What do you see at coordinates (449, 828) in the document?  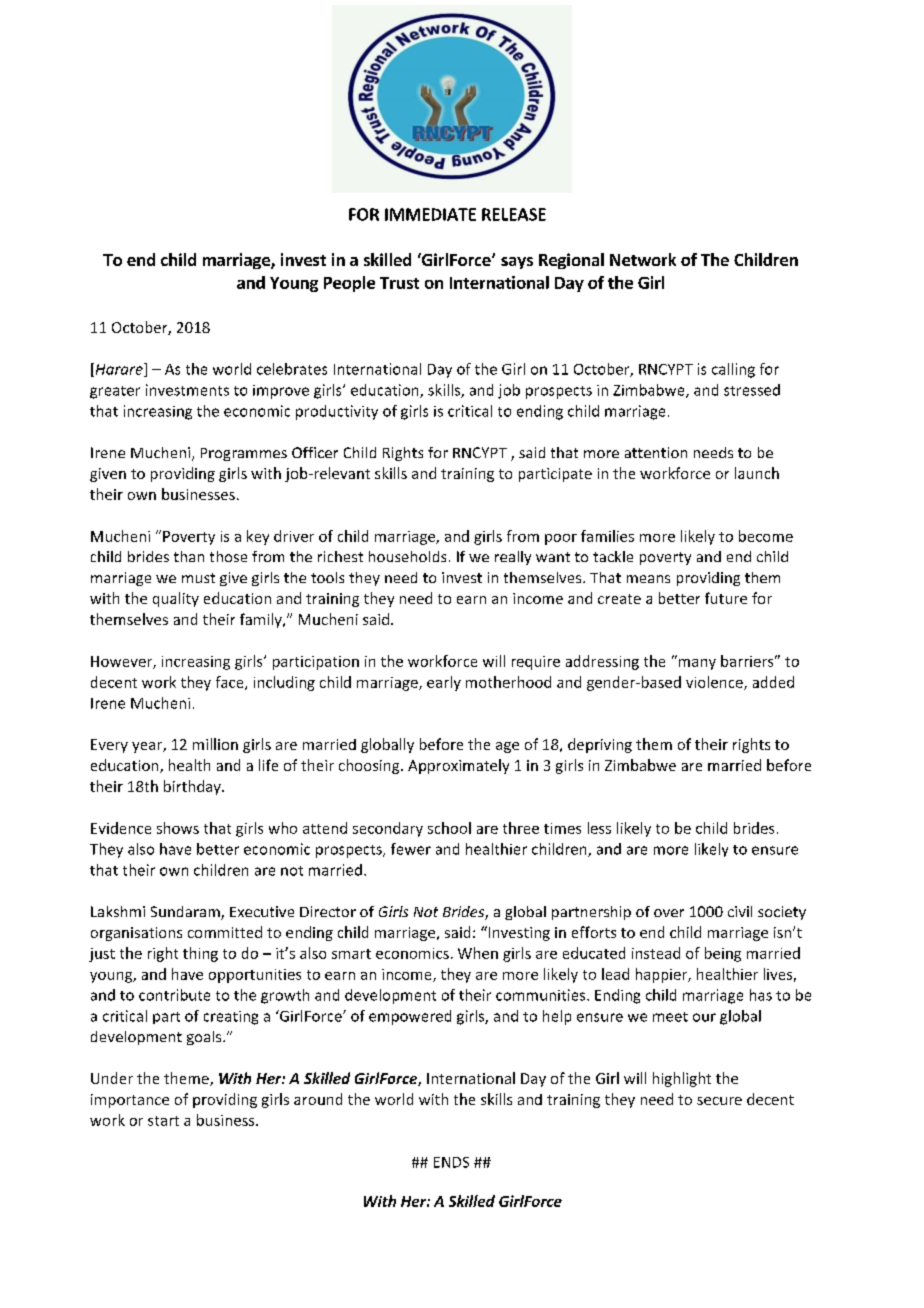 I see `school` at bounding box center [449, 828].
